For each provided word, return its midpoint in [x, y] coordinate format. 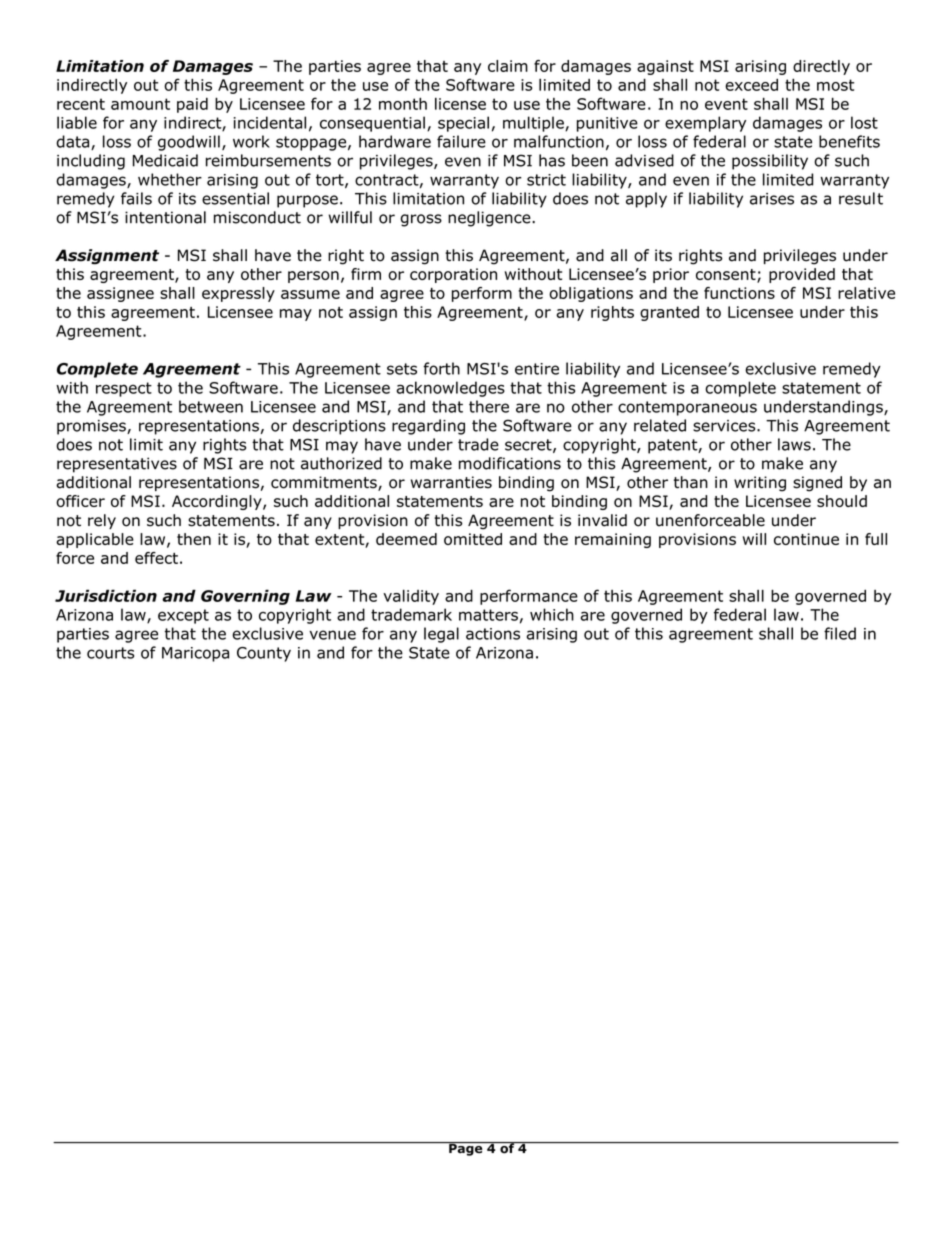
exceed [751, 84]
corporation [453, 275]
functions [739, 293]
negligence [490, 219]
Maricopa [195, 654]
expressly [238, 294]
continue [806, 539]
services [725, 426]
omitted [473, 539]
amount [140, 104]
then [194, 539]
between [211, 406]
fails [136, 198]
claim [508, 66]
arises [772, 199]
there [489, 406]
